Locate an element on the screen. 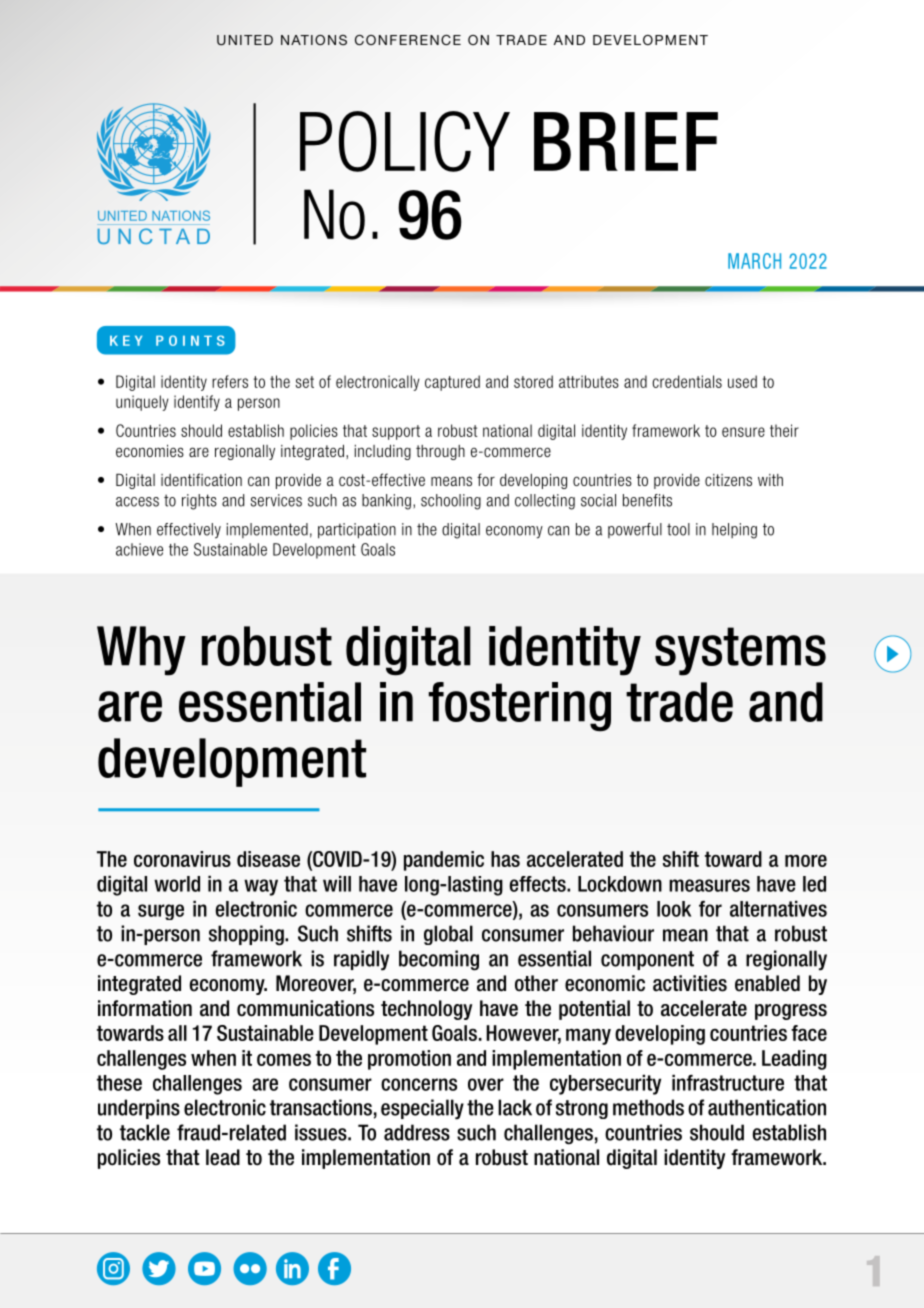 The width and height of the screenshot is (924, 1308). POLICY is located at coordinates (405, 141).
